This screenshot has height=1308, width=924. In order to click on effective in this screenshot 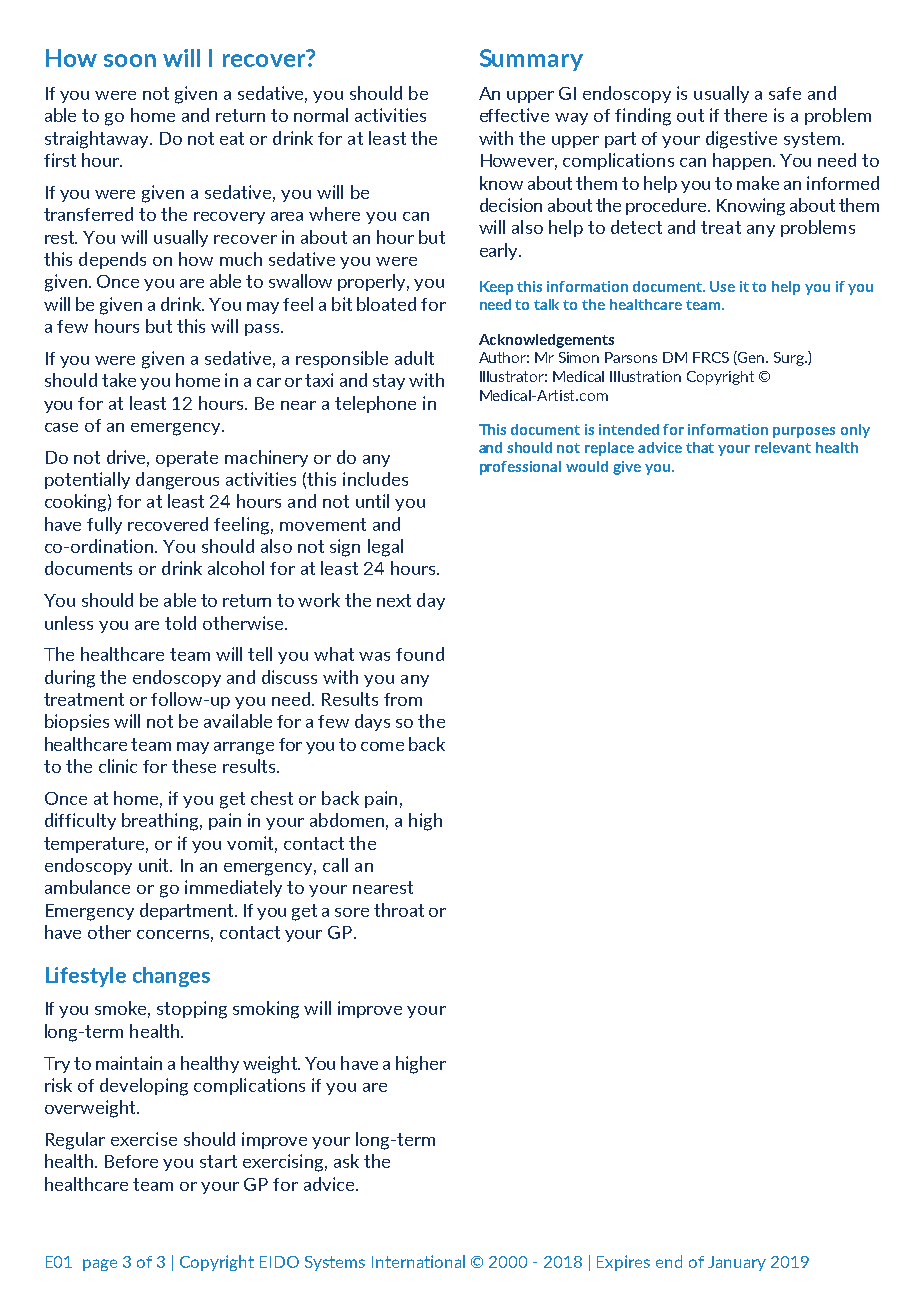, I will do `click(514, 115)`.
